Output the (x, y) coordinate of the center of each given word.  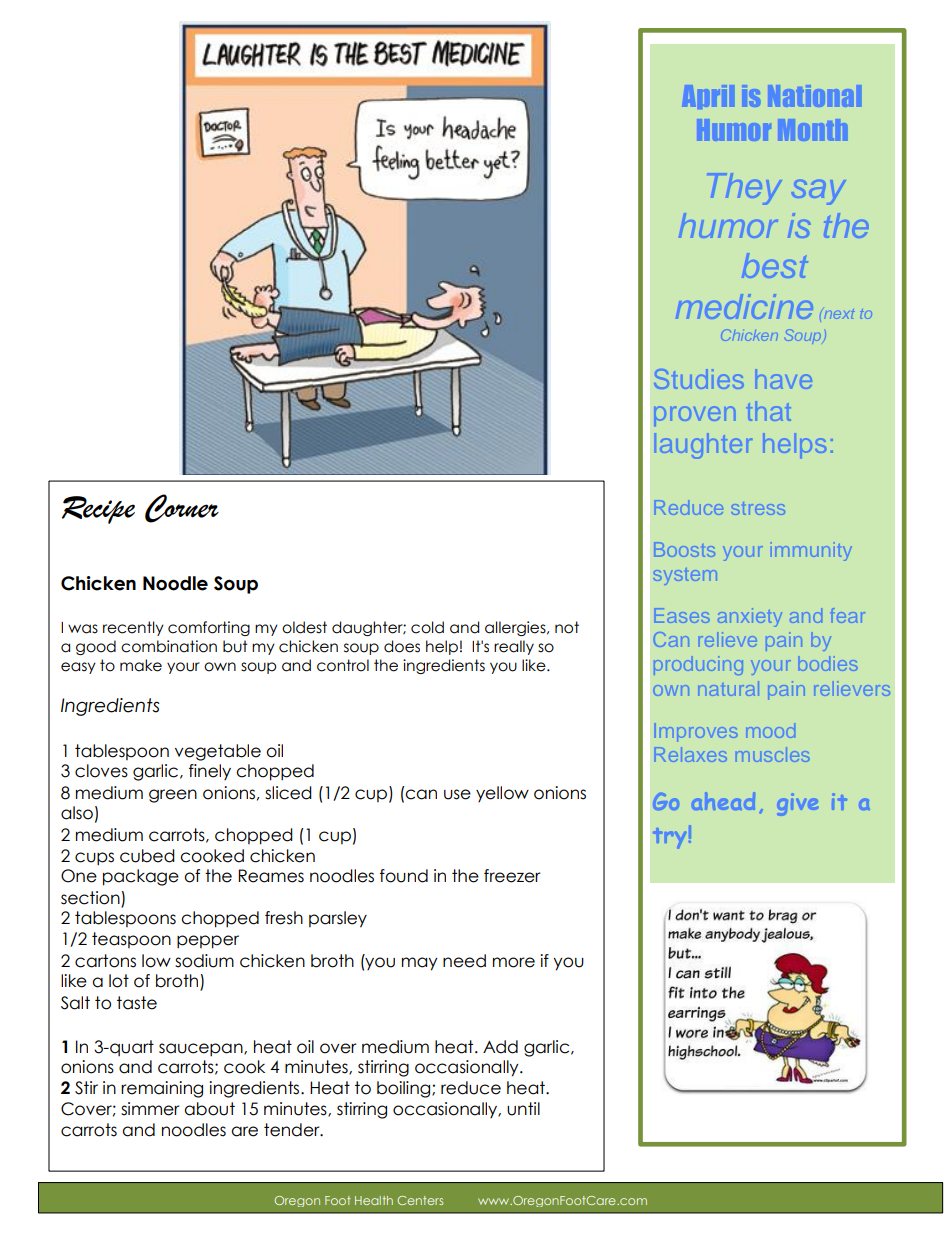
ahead (723, 801)
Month (813, 130)
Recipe (98, 510)
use (457, 794)
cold (427, 627)
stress (758, 508)
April (708, 97)
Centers (420, 1200)
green (173, 796)
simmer (150, 1109)
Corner (182, 508)
